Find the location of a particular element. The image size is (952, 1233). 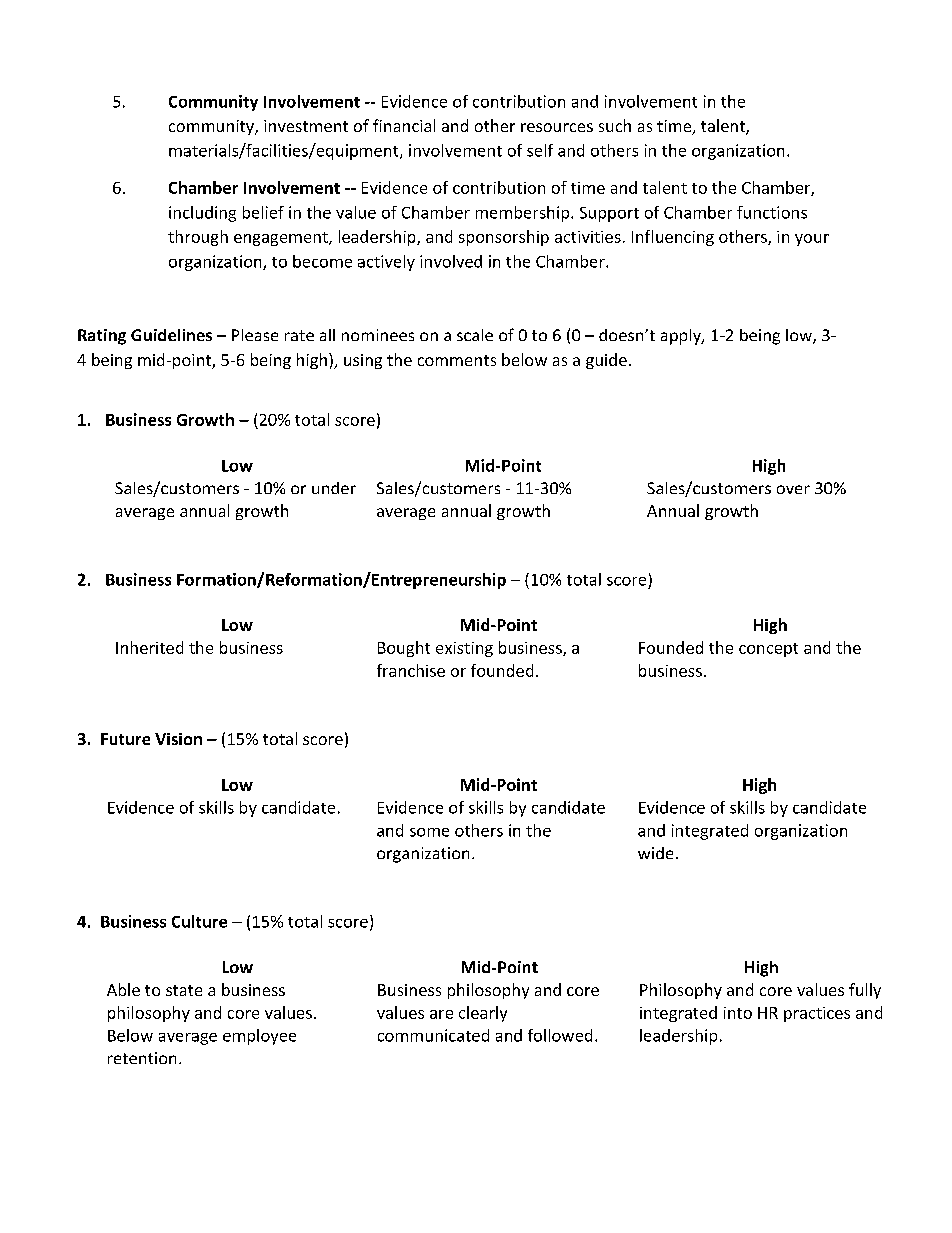

comments is located at coordinates (457, 360).
